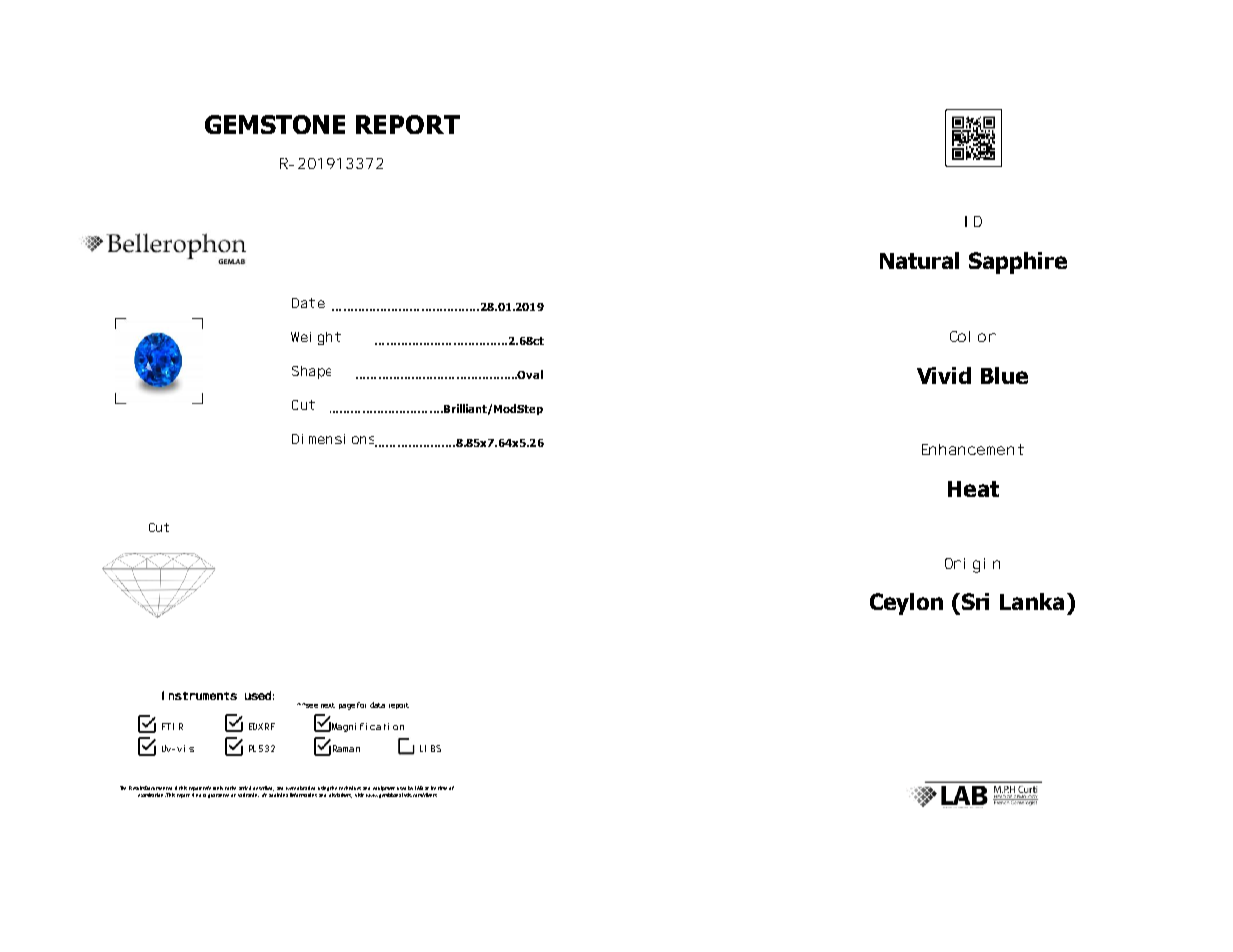 The image size is (1233, 952). I want to click on LIBS, so click(430, 748).
